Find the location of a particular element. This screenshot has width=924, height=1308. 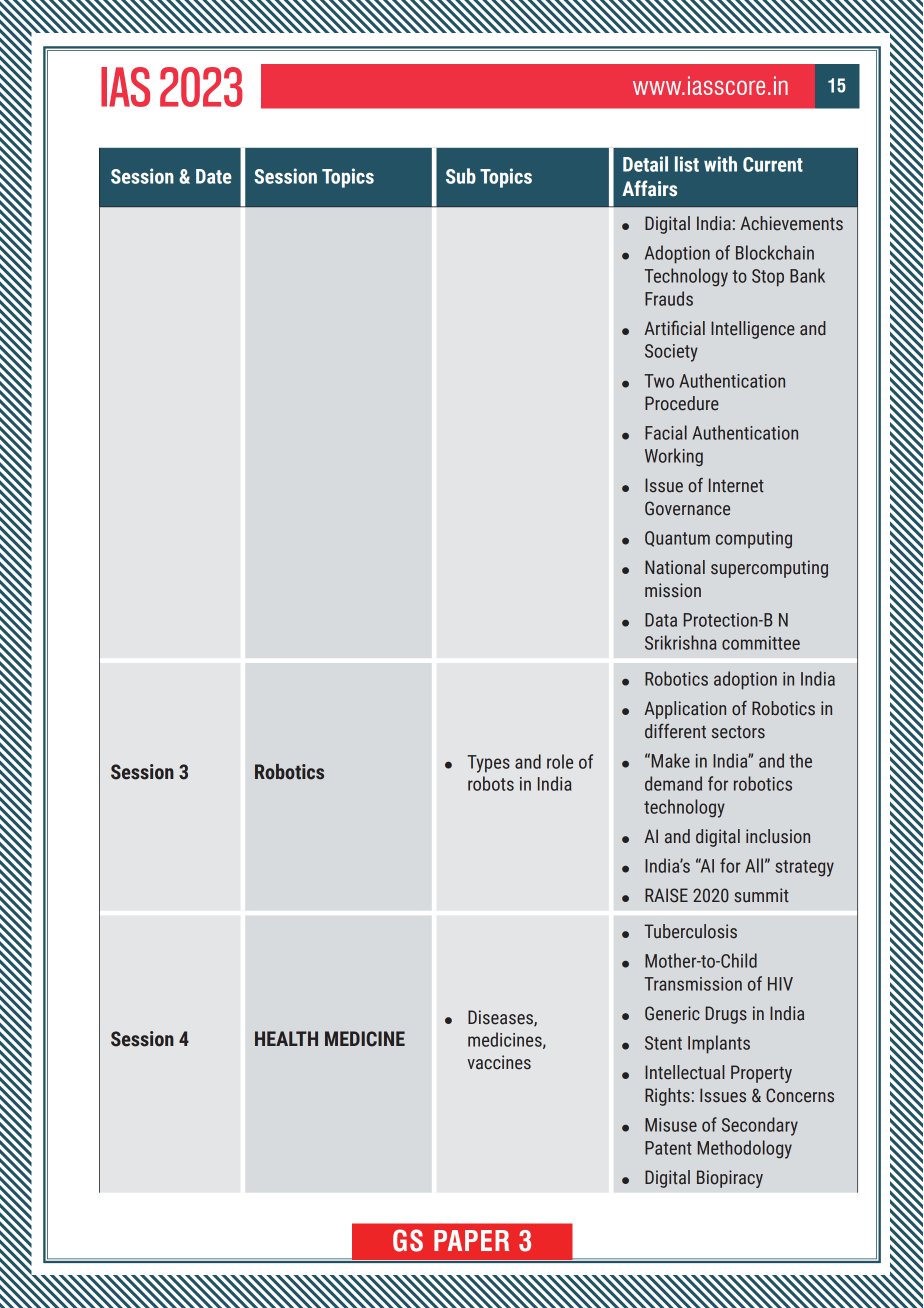

Working is located at coordinates (674, 457).
